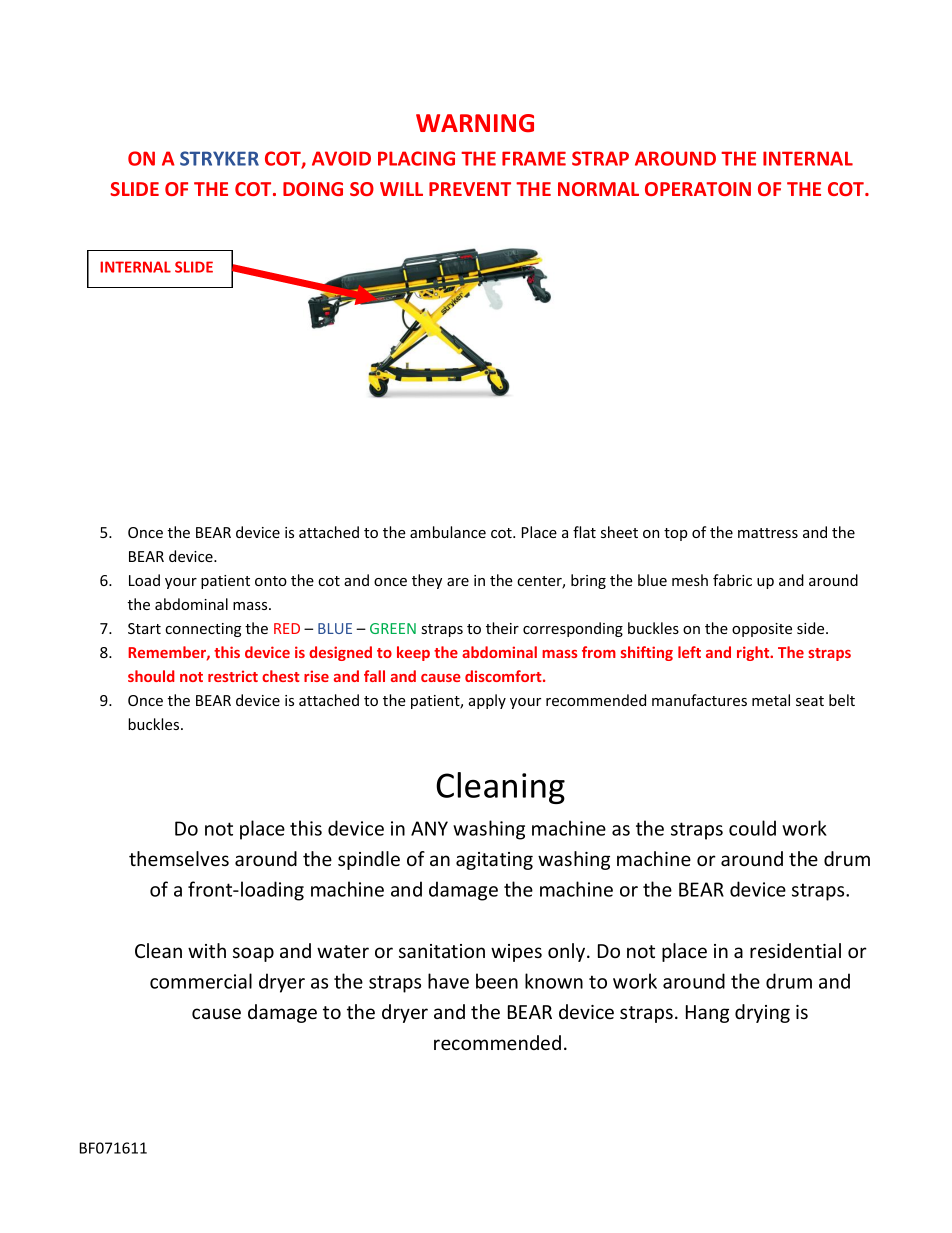  What do you see at coordinates (271, 581) in the screenshot?
I see `onto` at bounding box center [271, 581].
